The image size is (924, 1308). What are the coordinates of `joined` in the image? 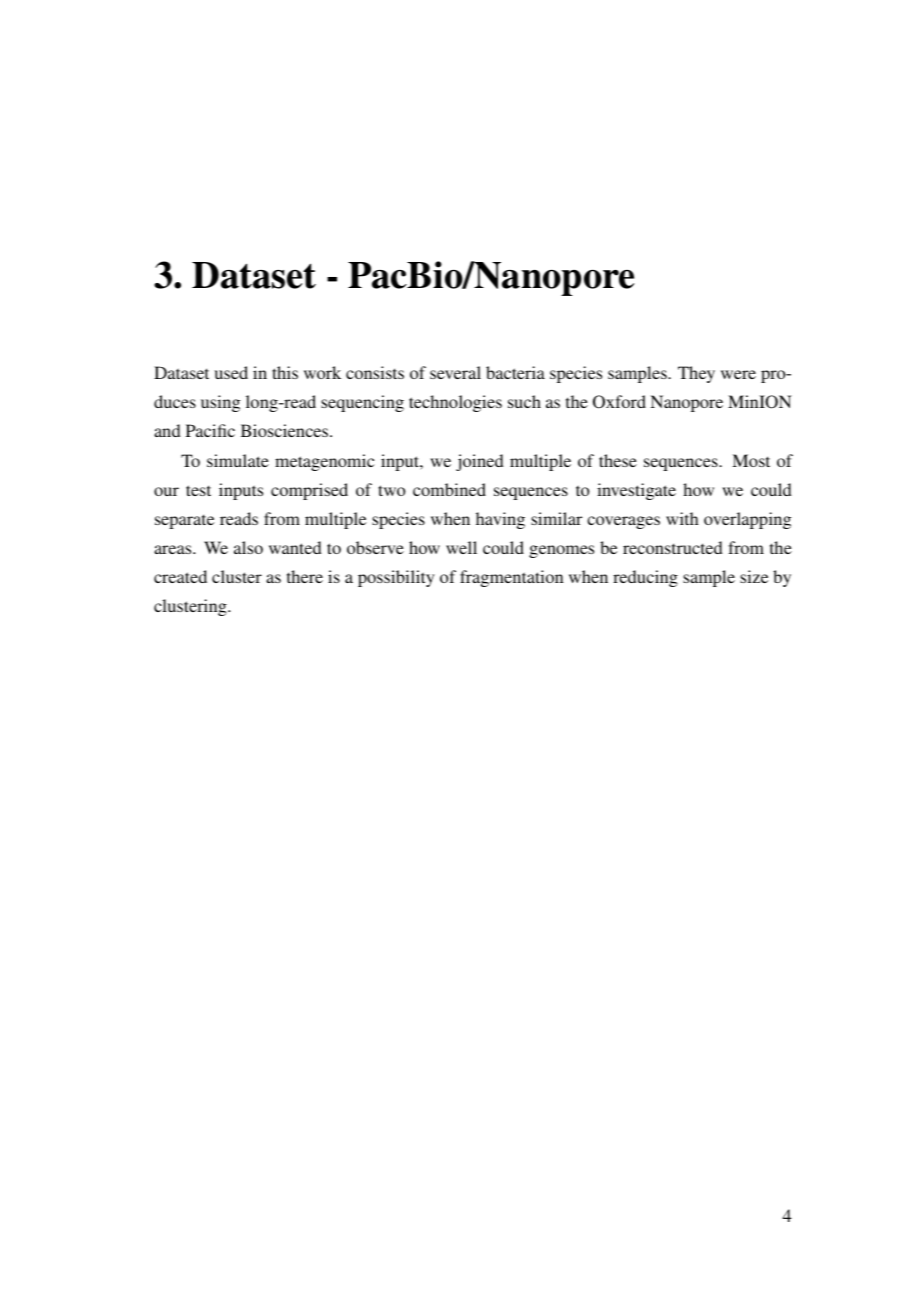 It's located at (480, 462).
